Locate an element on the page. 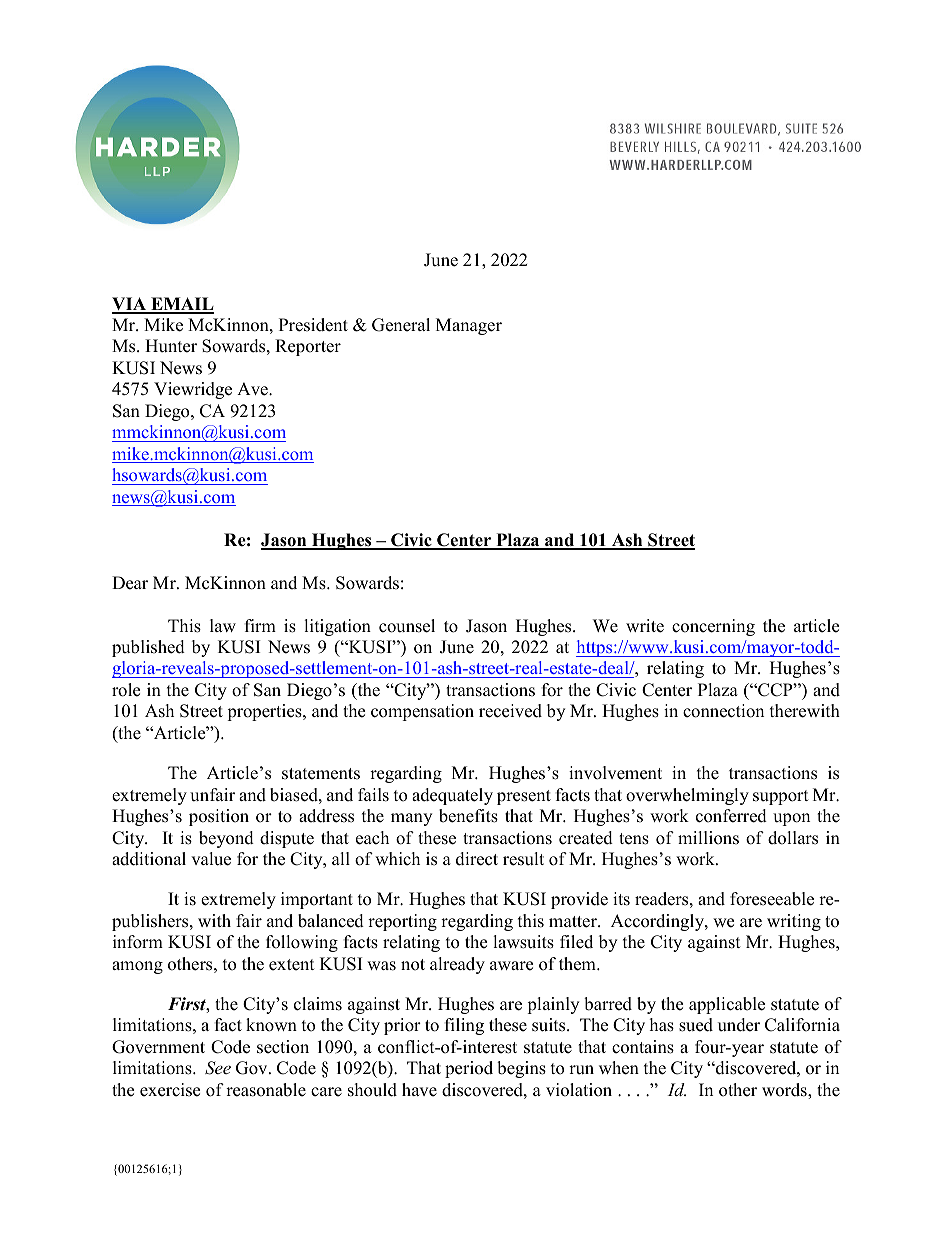  benefits is located at coordinates (468, 816).
